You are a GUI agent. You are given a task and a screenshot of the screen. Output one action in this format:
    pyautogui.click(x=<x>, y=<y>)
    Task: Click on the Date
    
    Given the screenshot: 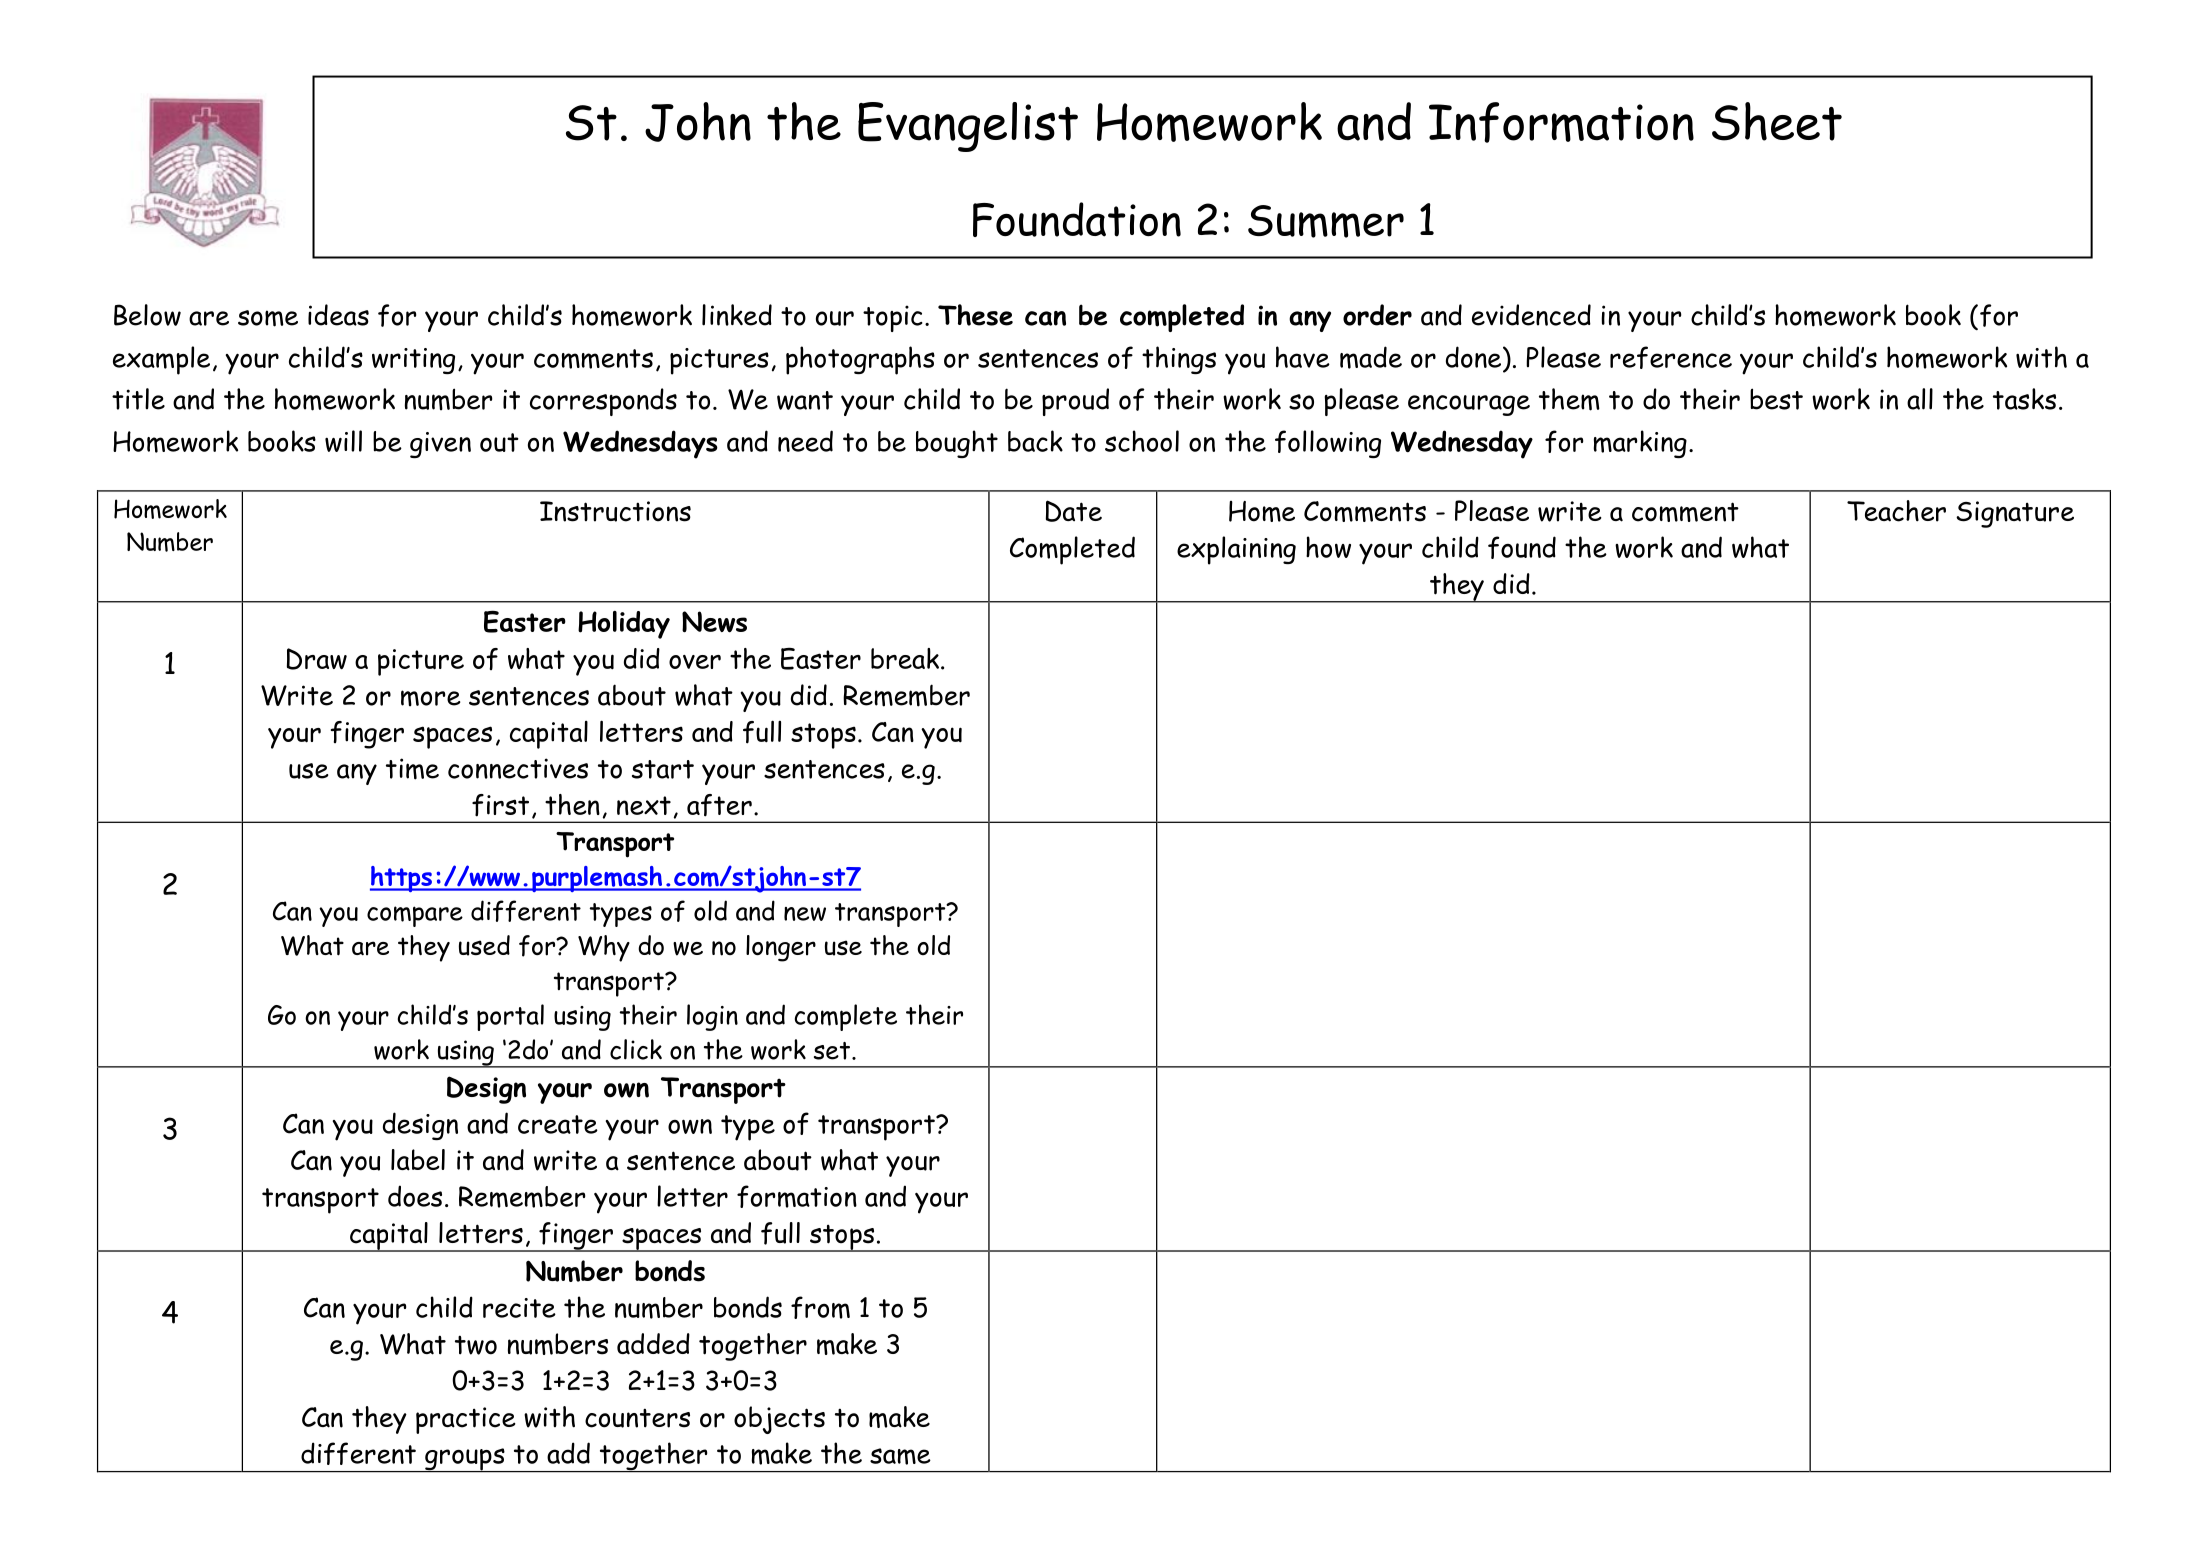 What is the action you would take?
    pyautogui.click(x=1074, y=511)
